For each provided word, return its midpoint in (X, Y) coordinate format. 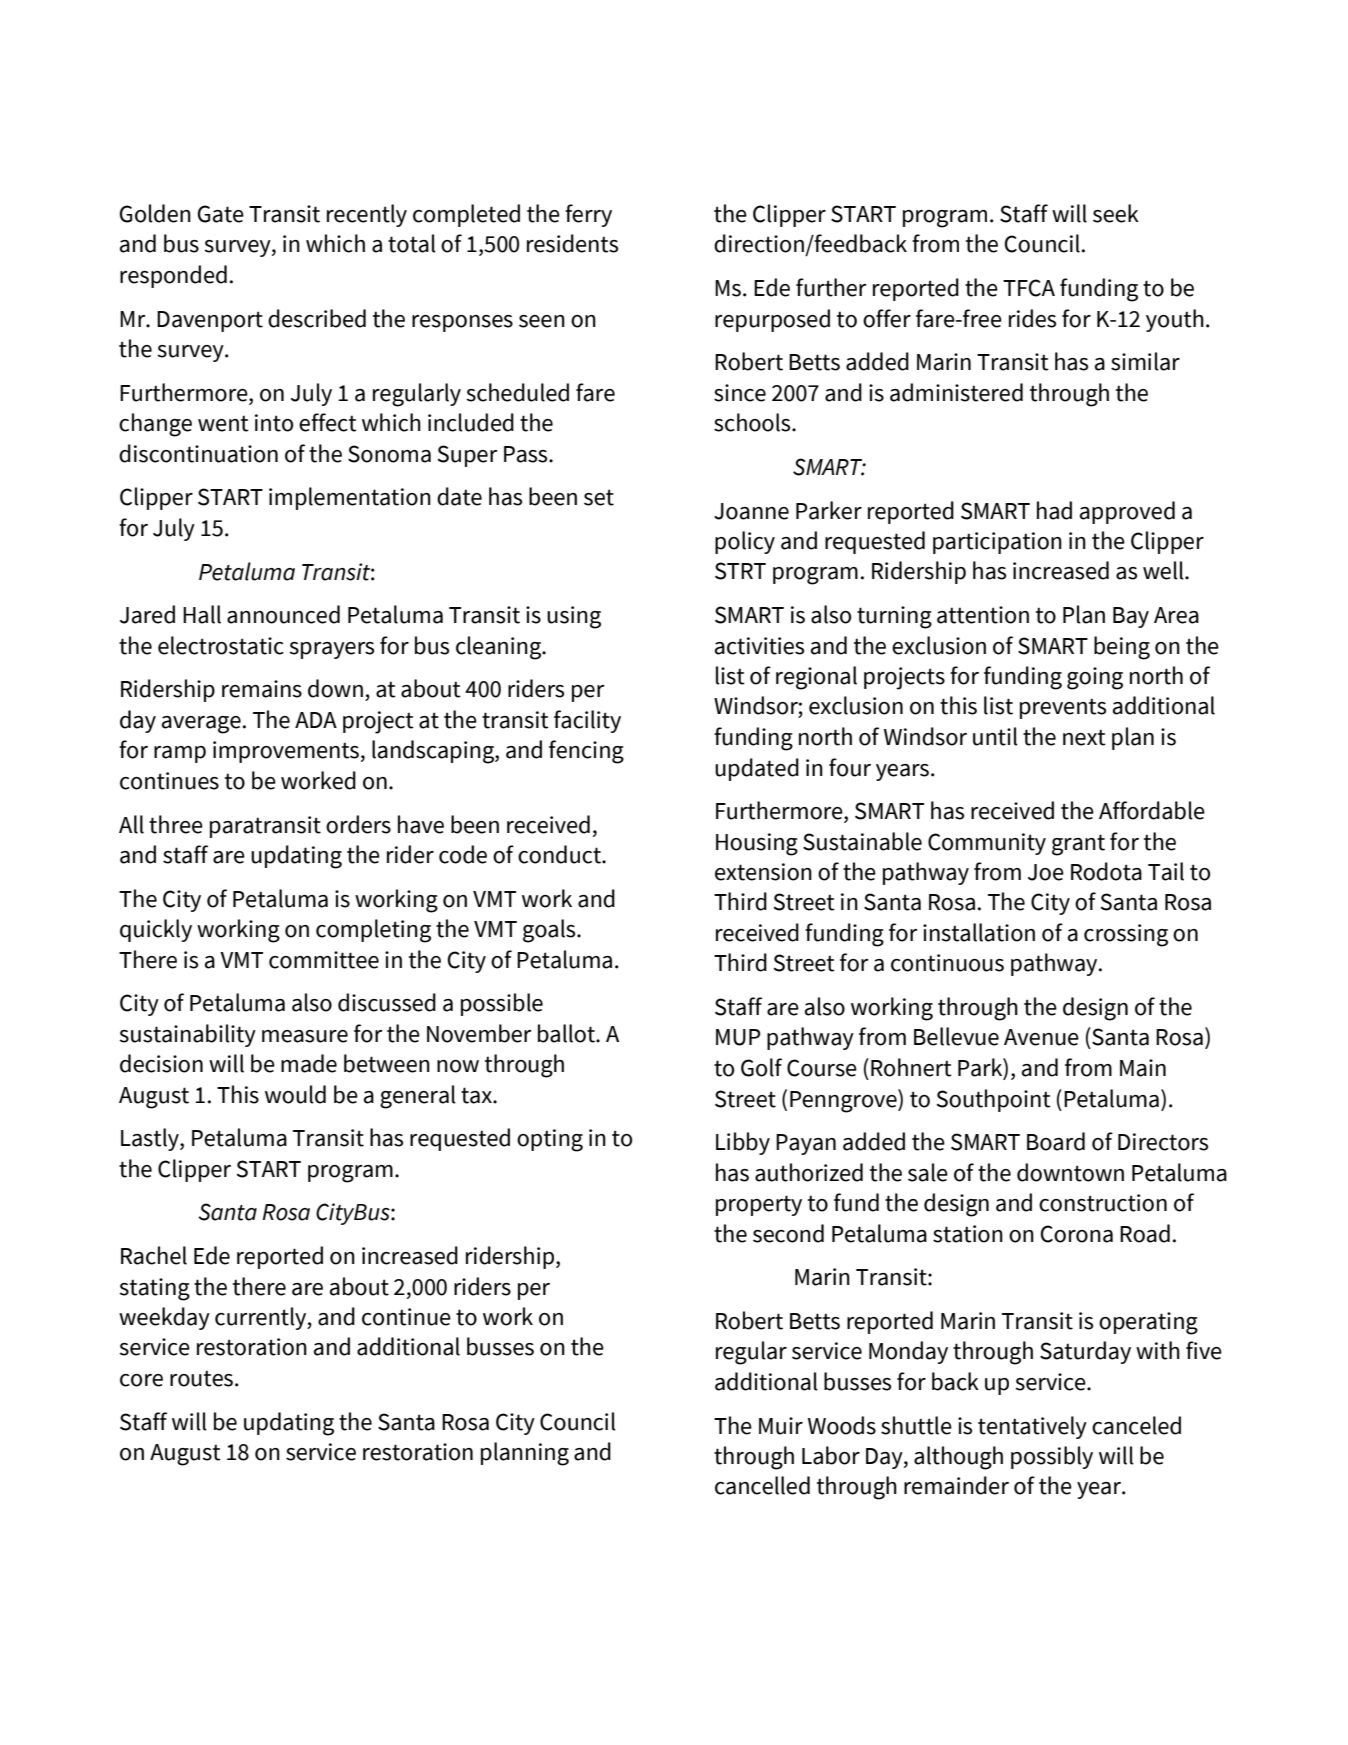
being (1122, 648)
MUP (738, 1037)
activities (759, 646)
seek (1116, 213)
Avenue (1041, 1037)
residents (572, 243)
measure (305, 1036)
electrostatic (221, 645)
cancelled (762, 1485)
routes (201, 1378)
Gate (221, 214)
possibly (1052, 1457)
